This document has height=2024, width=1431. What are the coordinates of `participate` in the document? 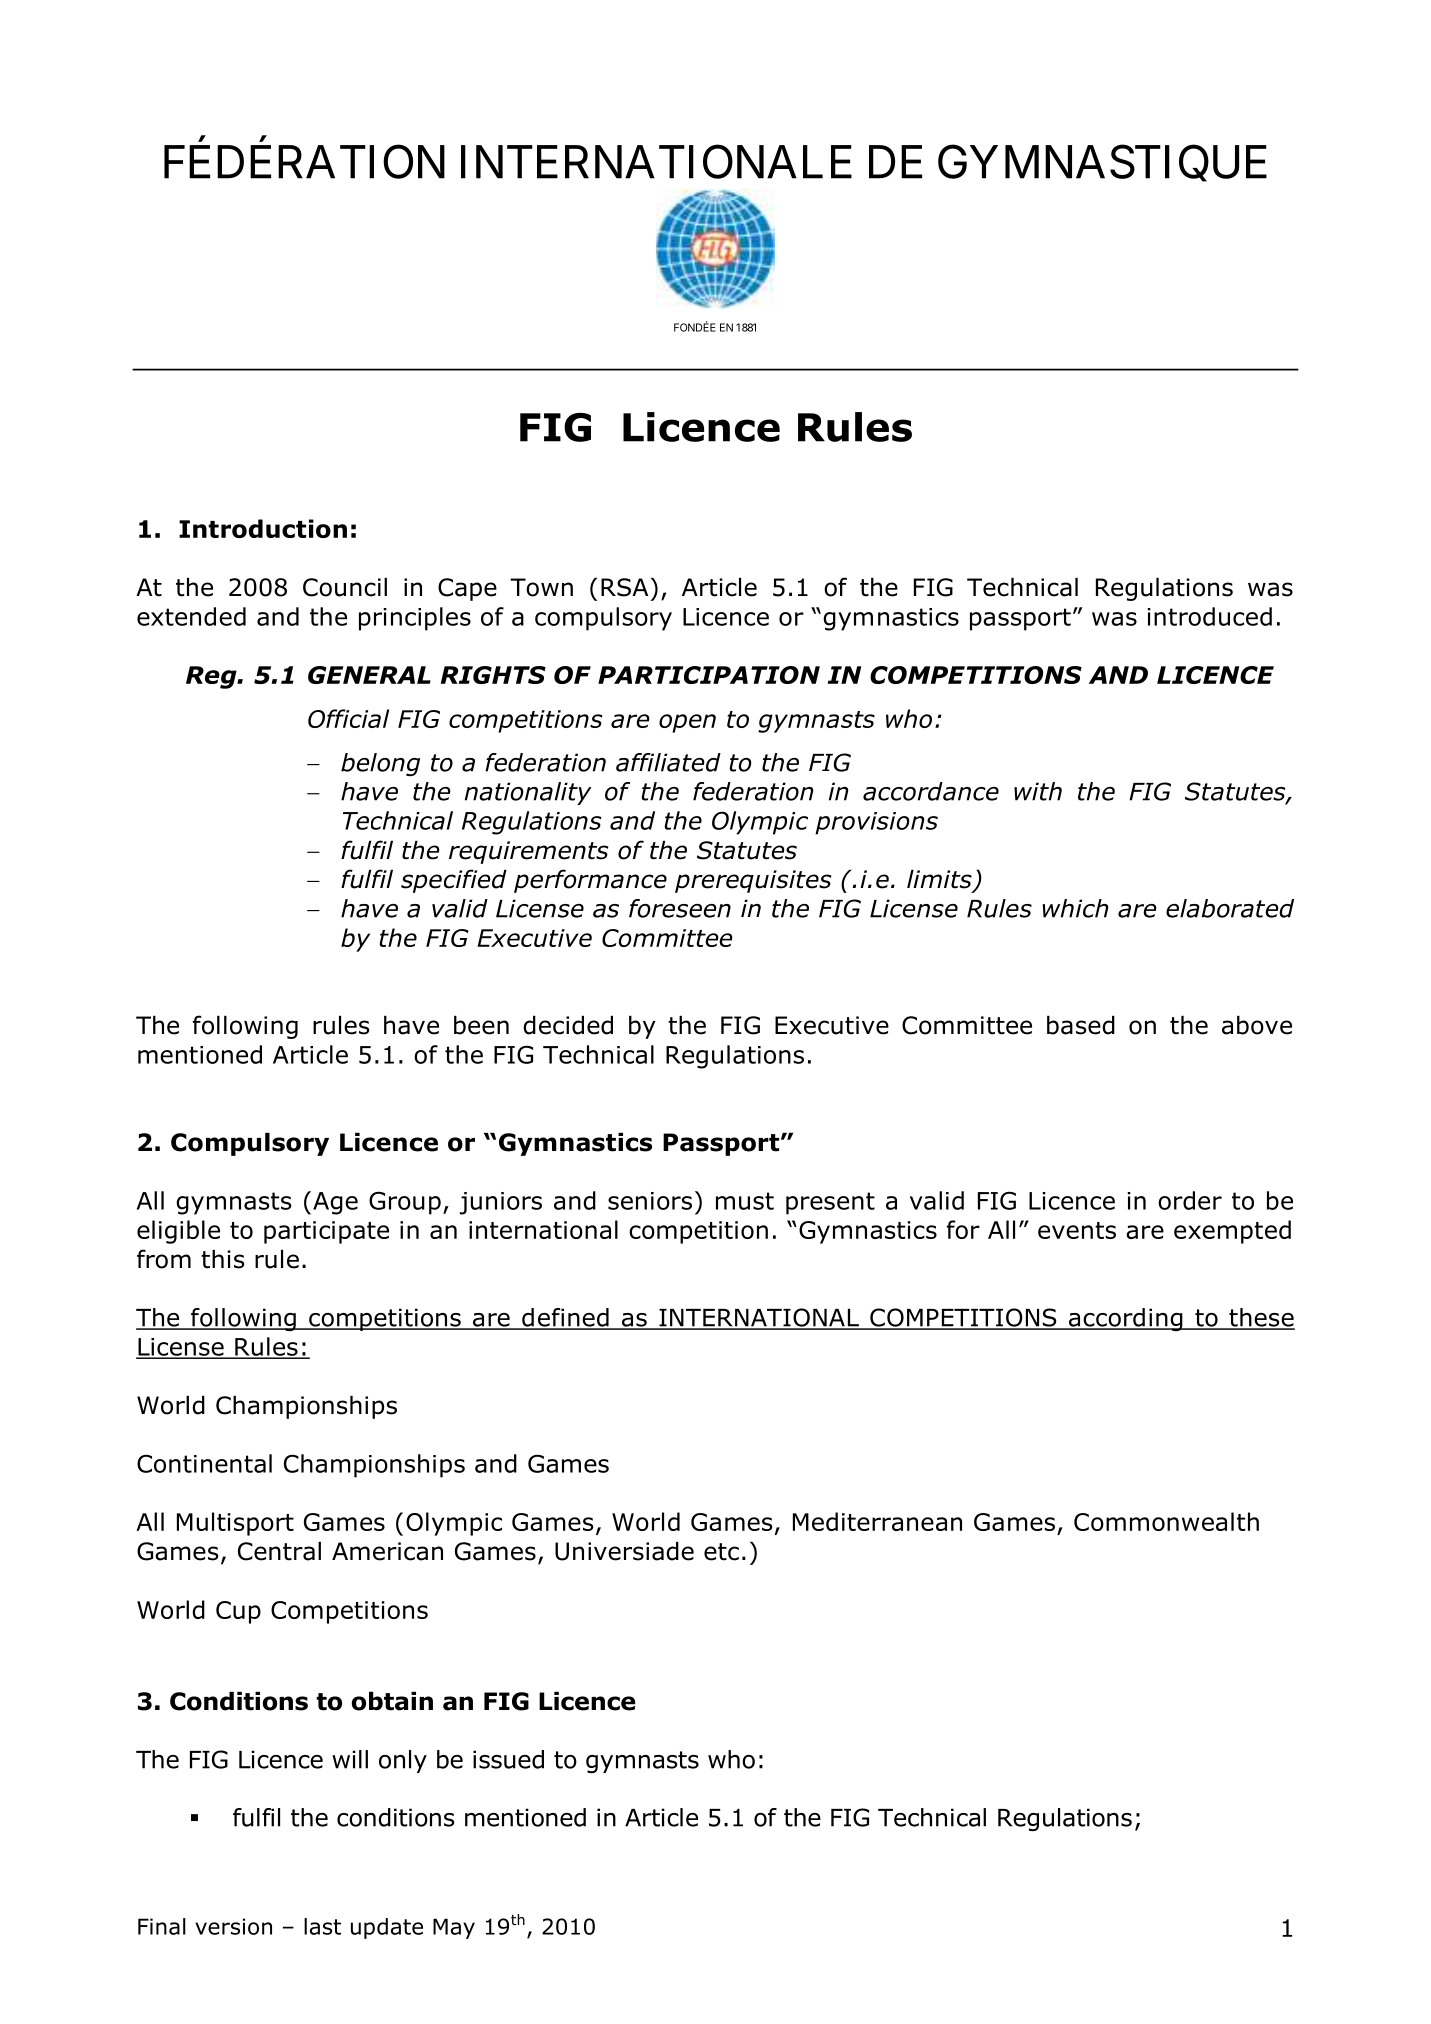 It's located at (326, 1232).
